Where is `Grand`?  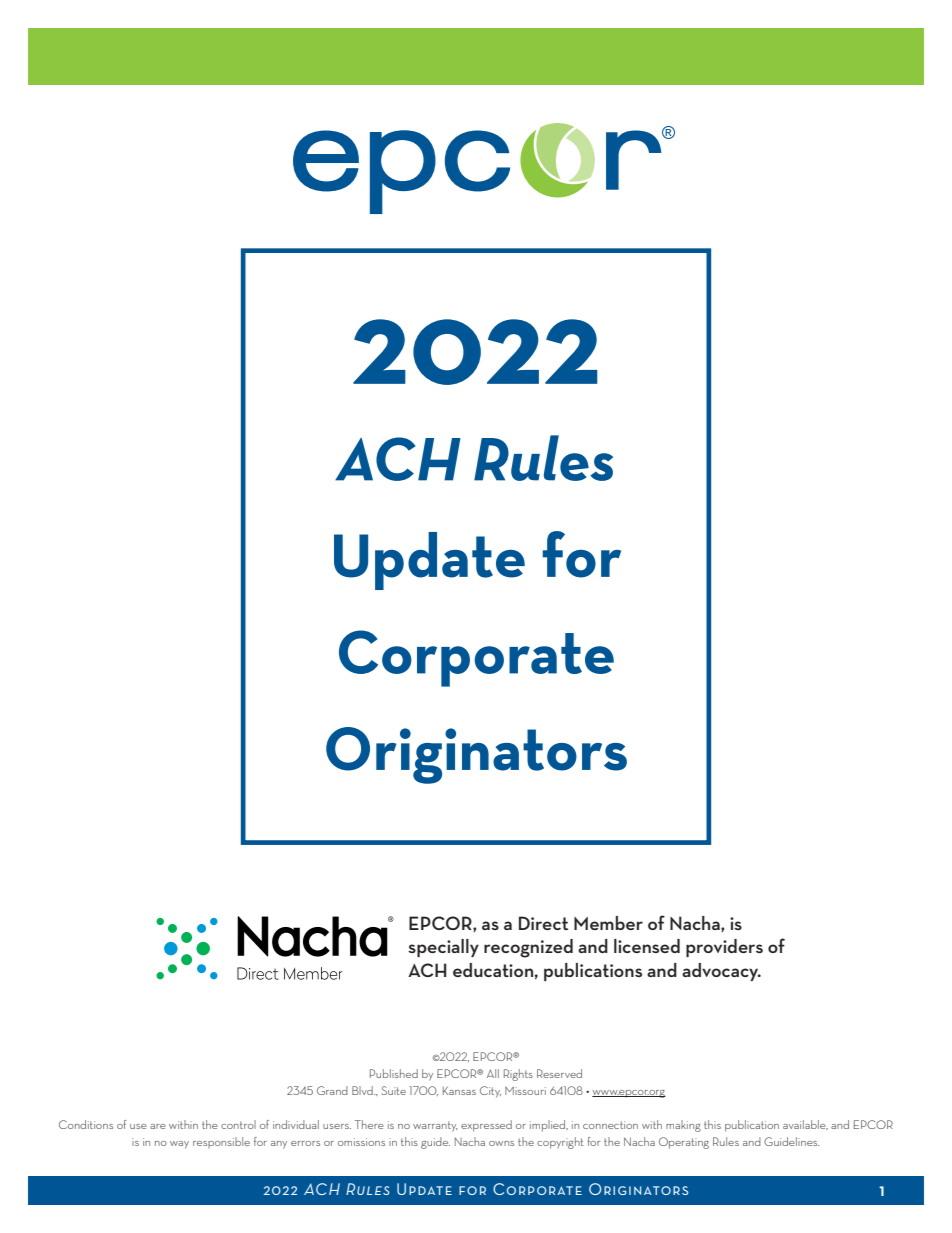
Grand is located at coordinates (332, 1090).
